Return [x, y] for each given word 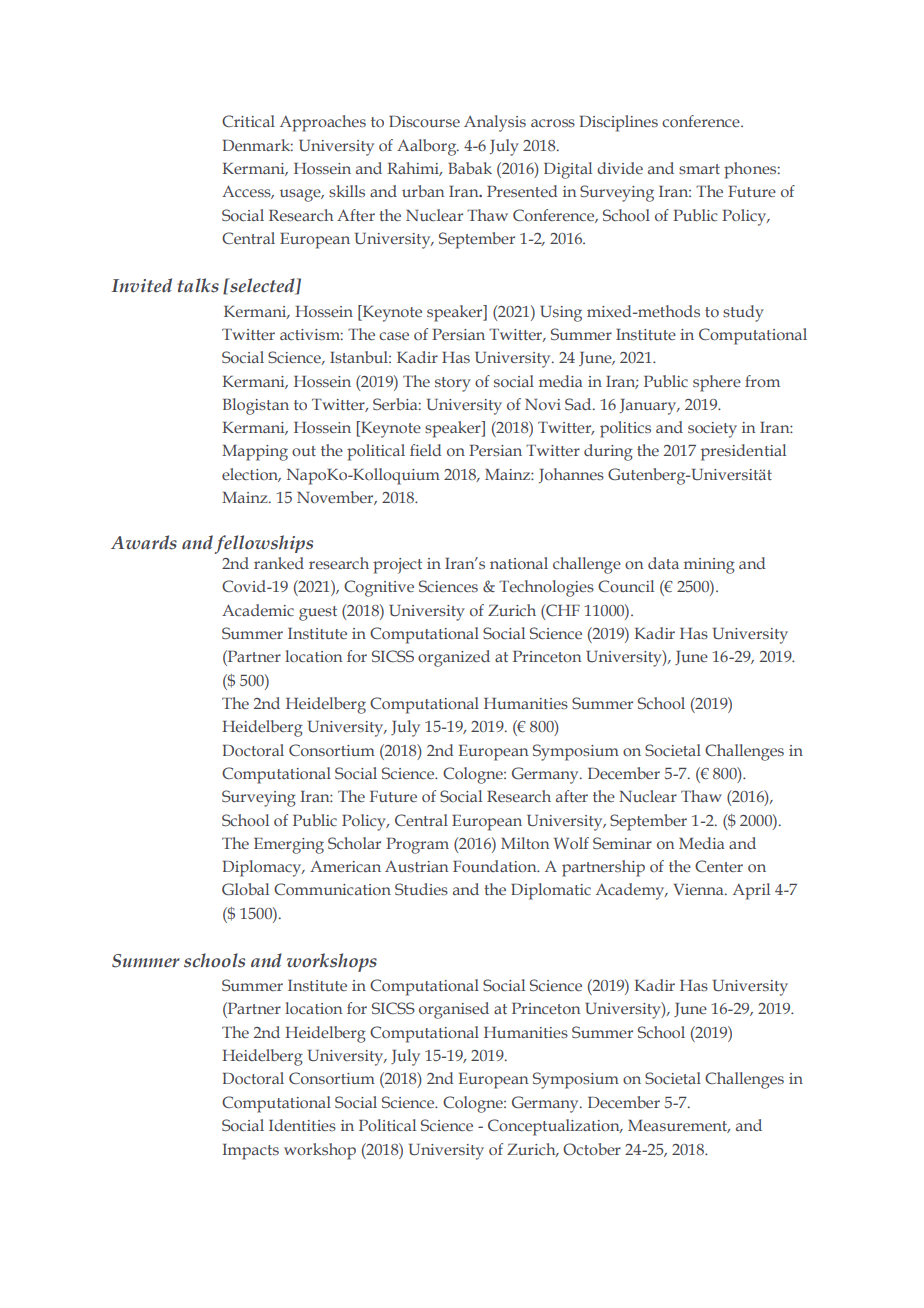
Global [245, 889]
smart [699, 169]
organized [454, 658]
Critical [248, 121]
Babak [470, 168]
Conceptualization [555, 1127]
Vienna [699, 889]
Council [626, 586]
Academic [258, 610]
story [453, 384]
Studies [421, 889]
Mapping [255, 453]
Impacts [250, 1152]
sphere [717, 383]
